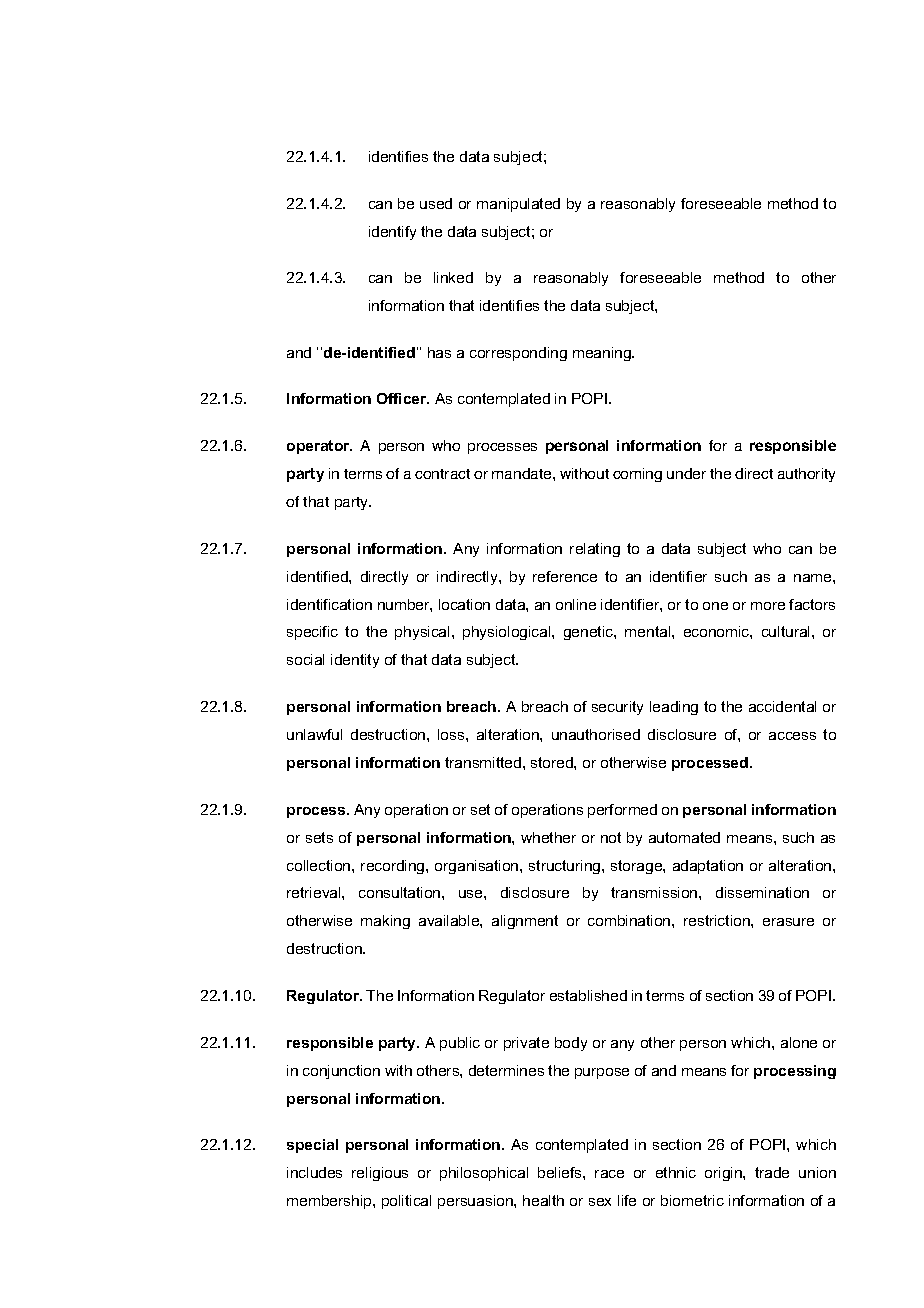 This page has width=924, height=1308. I want to click on meaning, so click(603, 354).
